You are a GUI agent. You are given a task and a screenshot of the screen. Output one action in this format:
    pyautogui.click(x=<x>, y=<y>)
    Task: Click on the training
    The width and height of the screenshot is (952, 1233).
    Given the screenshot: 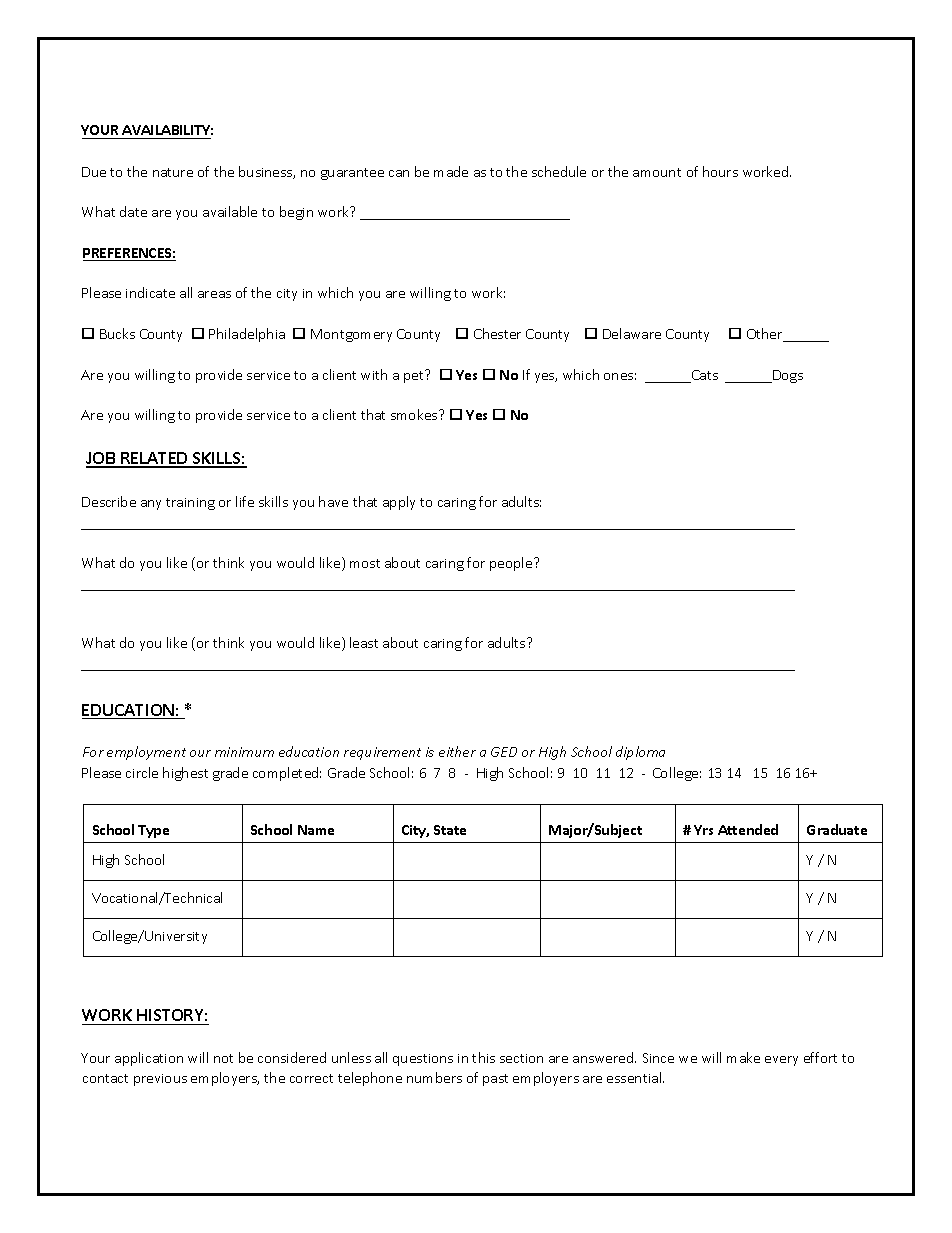 What is the action you would take?
    pyautogui.click(x=190, y=504)
